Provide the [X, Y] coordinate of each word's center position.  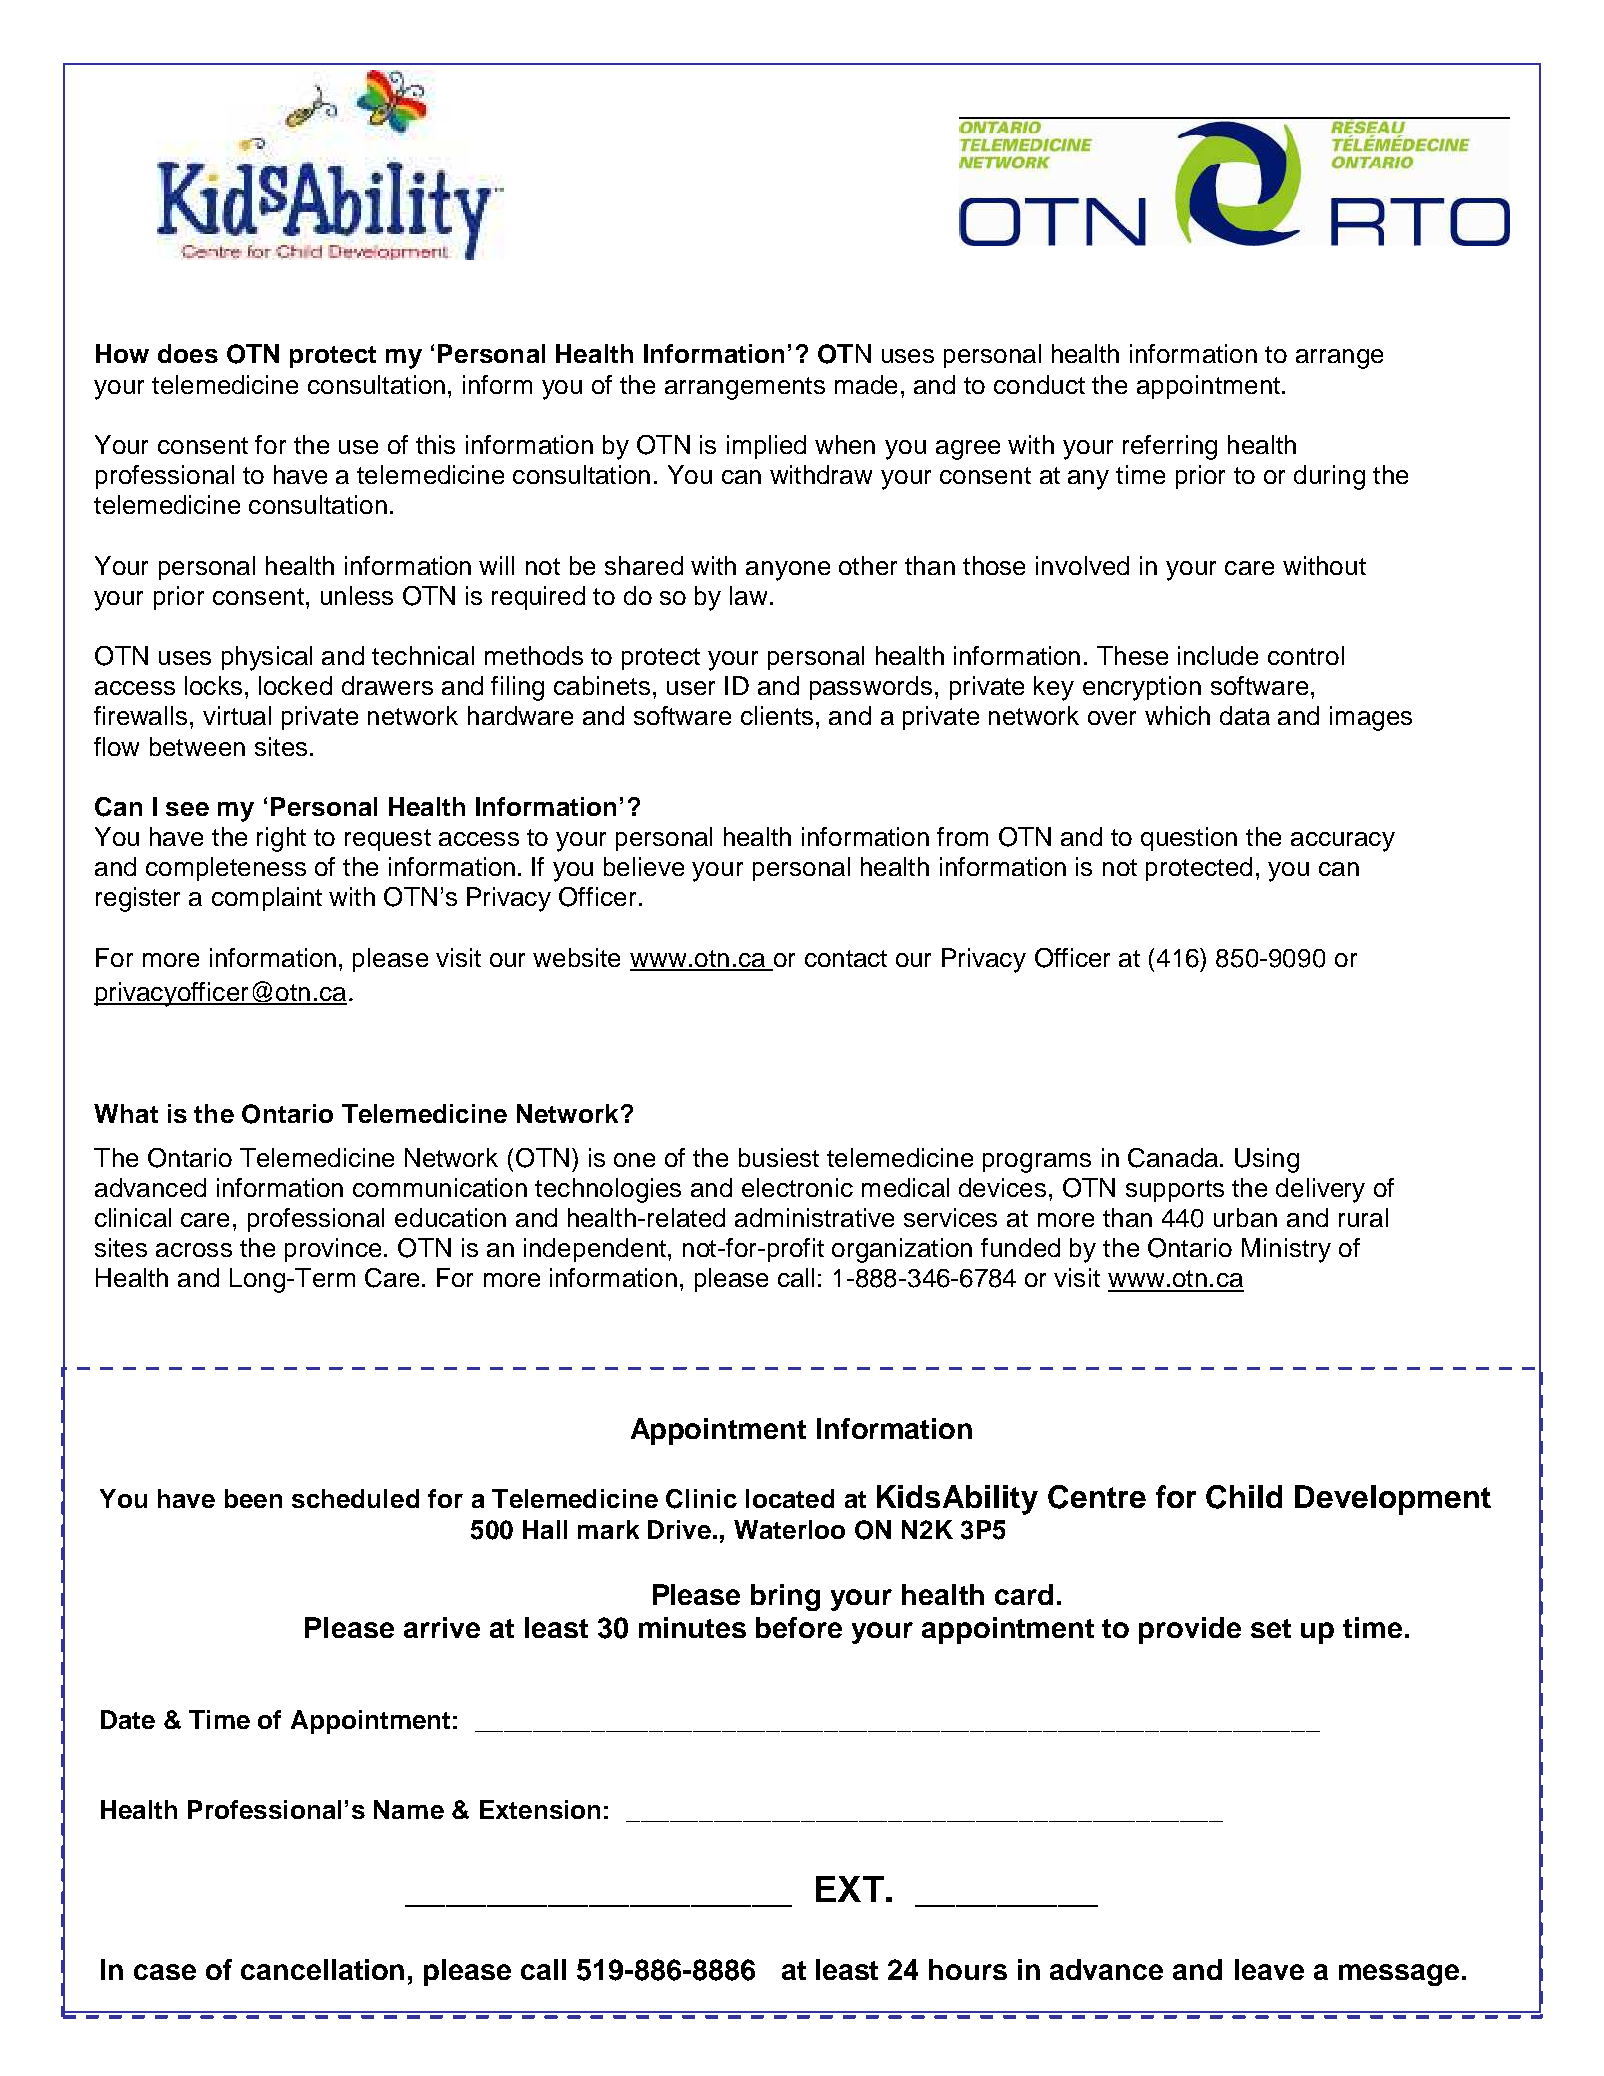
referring [1170, 447]
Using [1267, 1160]
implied [766, 447]
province [333, 1250]
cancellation [322, 1969]
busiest [779, 1157]
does [188, 353]
